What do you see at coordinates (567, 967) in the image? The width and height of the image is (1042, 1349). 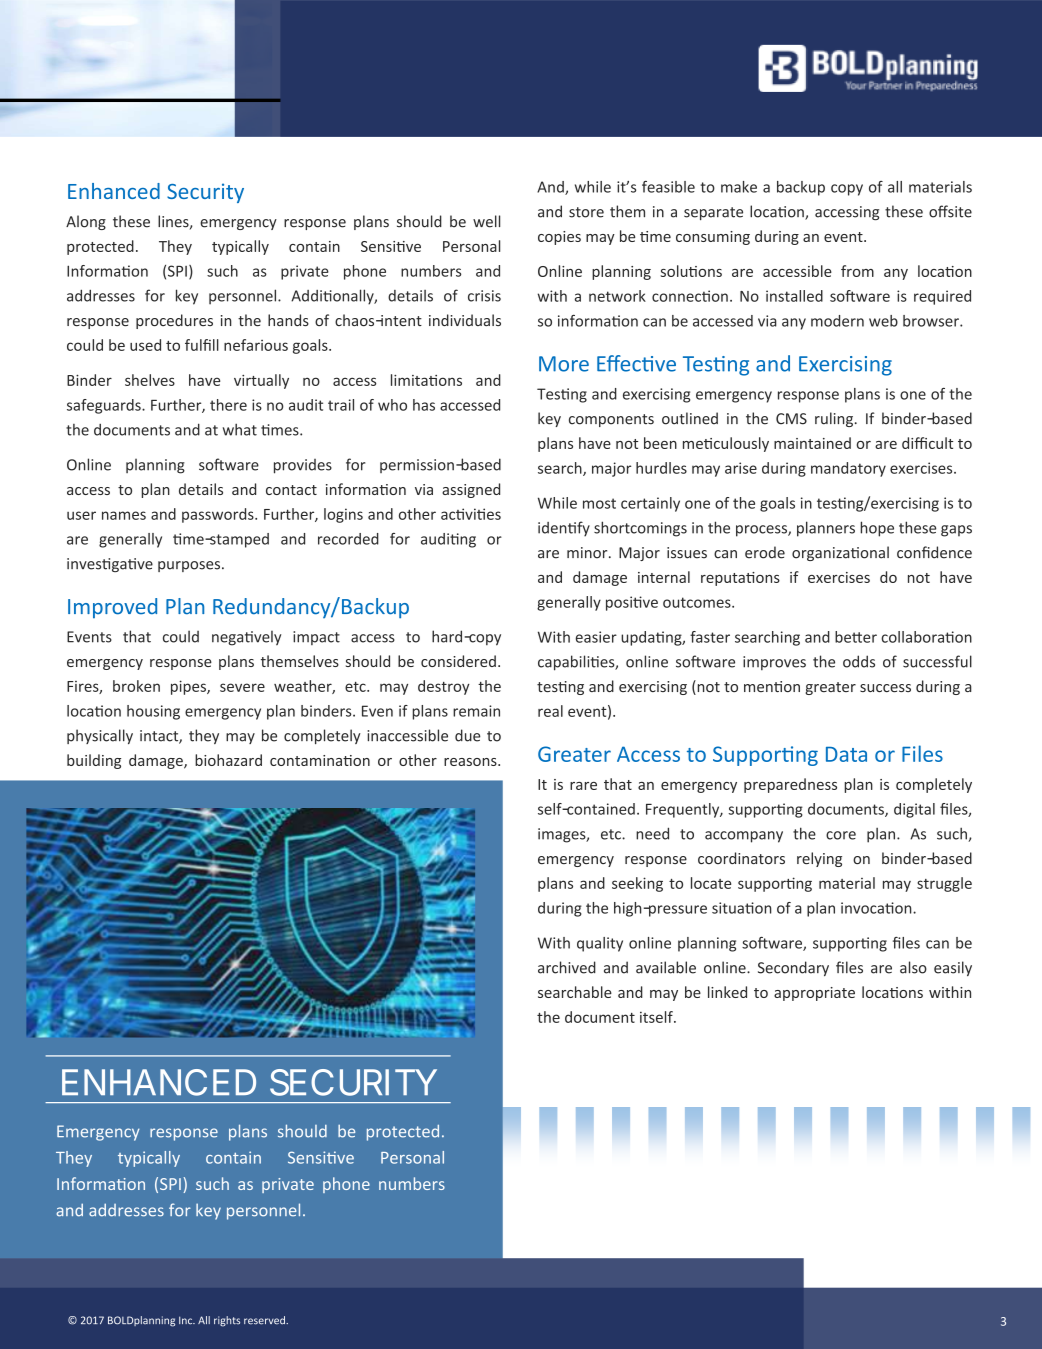 I see `archived` at bounding box center [567, 967].
